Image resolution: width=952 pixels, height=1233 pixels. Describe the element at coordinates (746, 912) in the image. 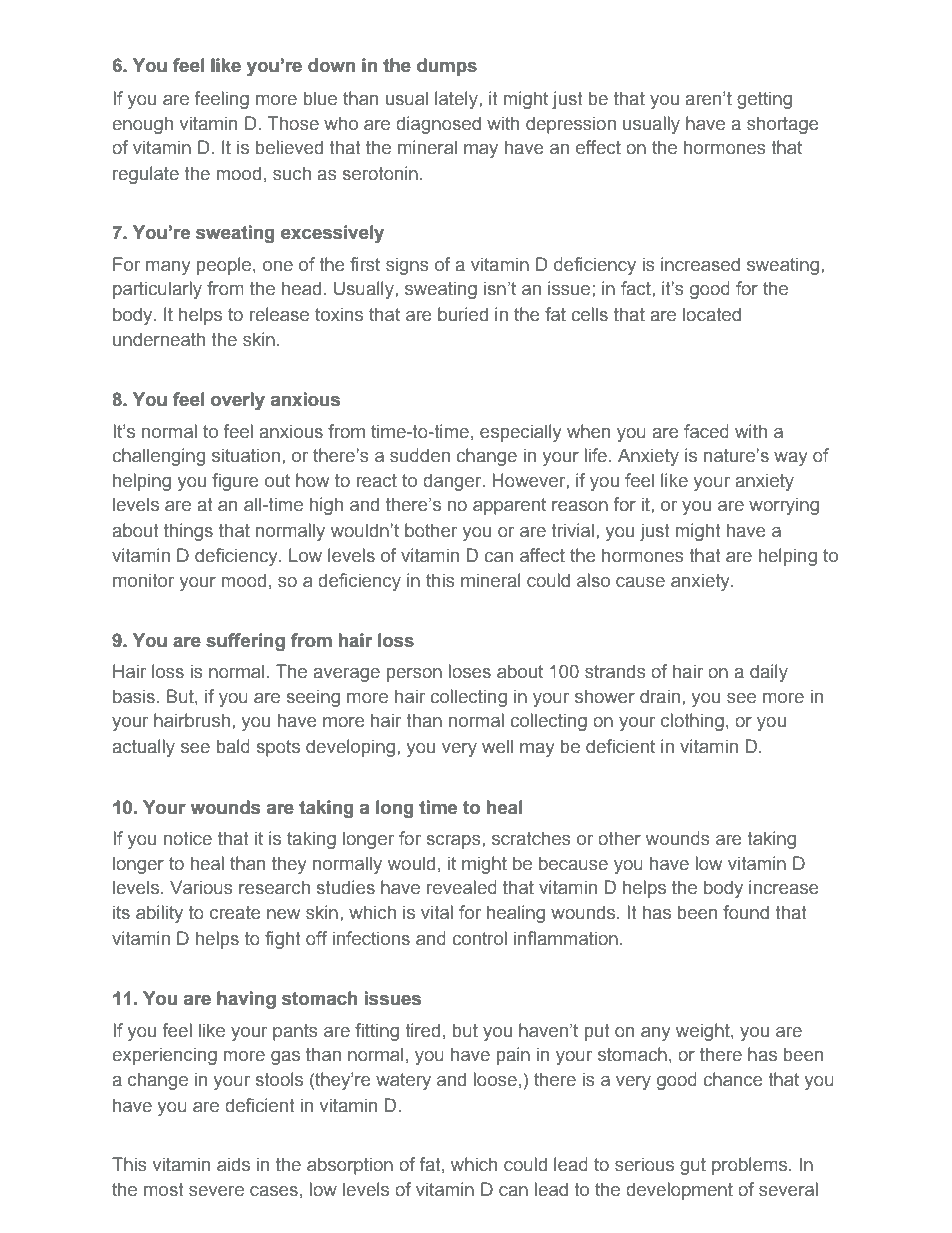

I see `found` at that location.
